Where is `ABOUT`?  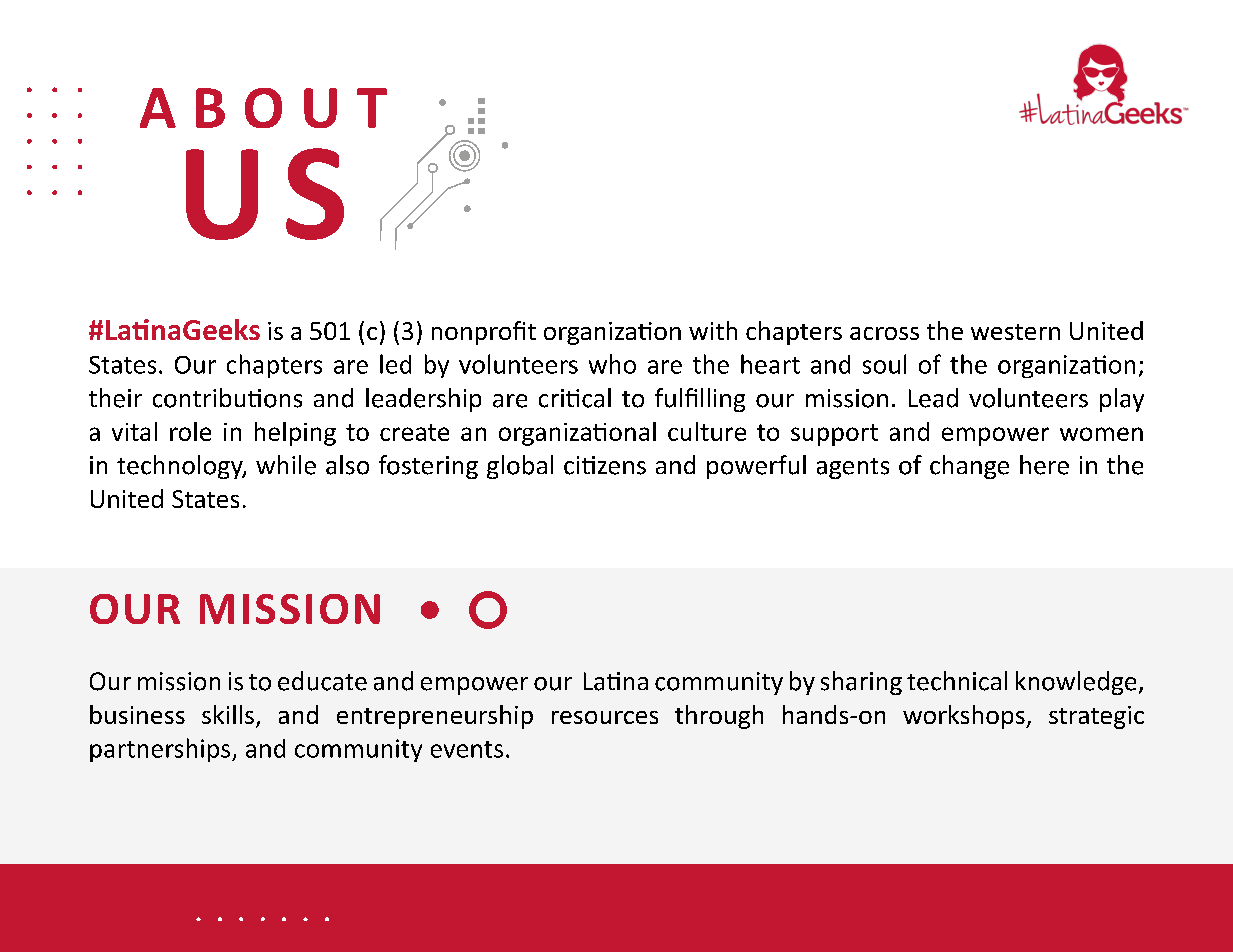 ABOUT is located at coordinates (263, 108).
